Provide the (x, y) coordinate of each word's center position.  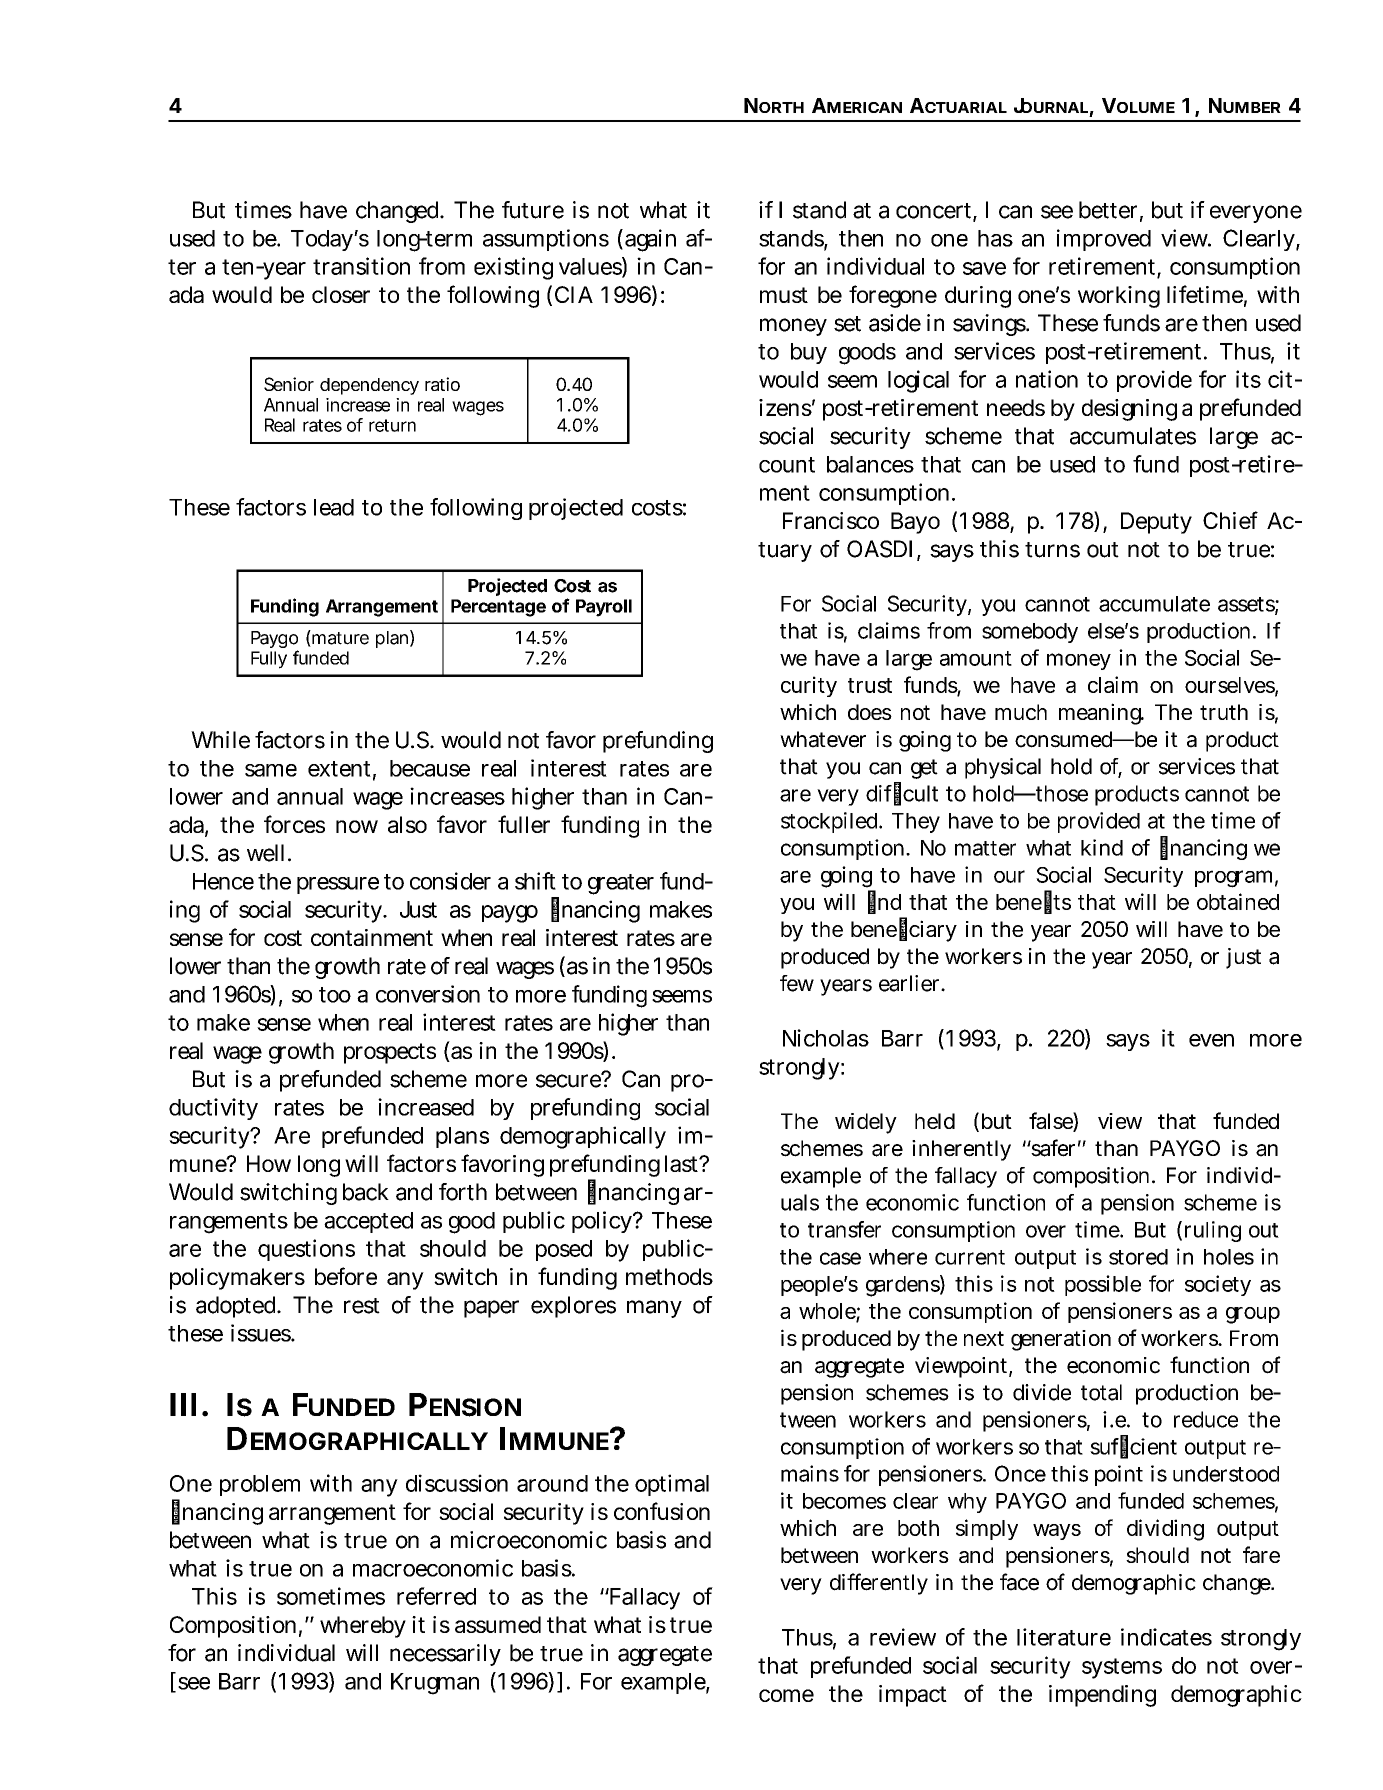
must (784, 295)
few (797, 983)
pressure (338, 885)
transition (361, 266)
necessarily (445, 1655)
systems (1122, 1668)
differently (879, 1584)
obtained (1238, 901)
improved (1104, 240)
